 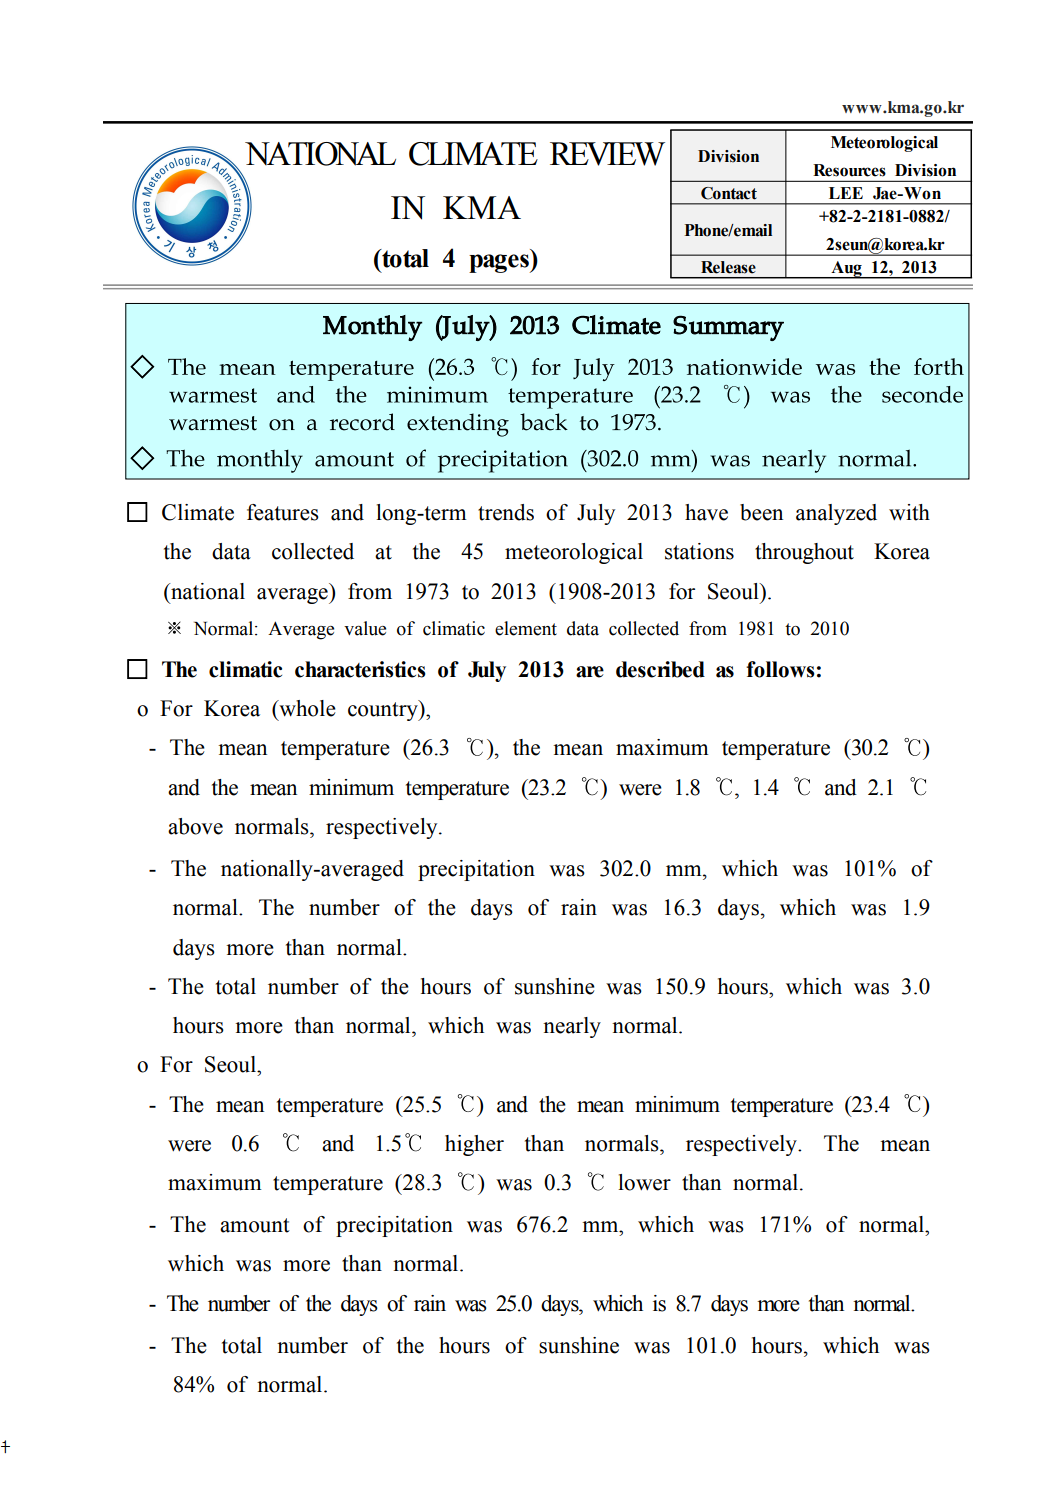 I want to click on forth, so click(x=939, y=366).
